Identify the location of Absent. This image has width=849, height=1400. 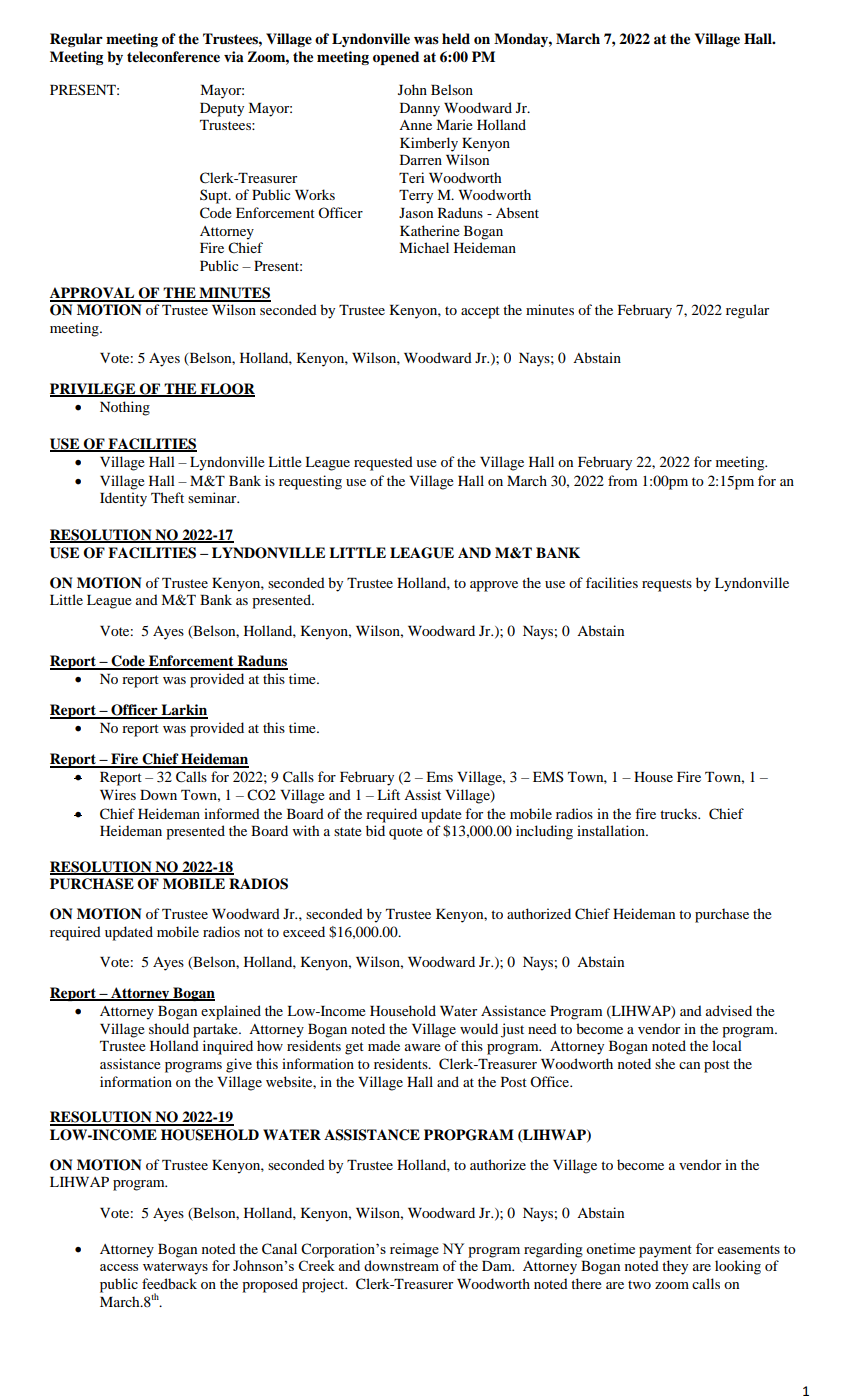
(517, 212).
